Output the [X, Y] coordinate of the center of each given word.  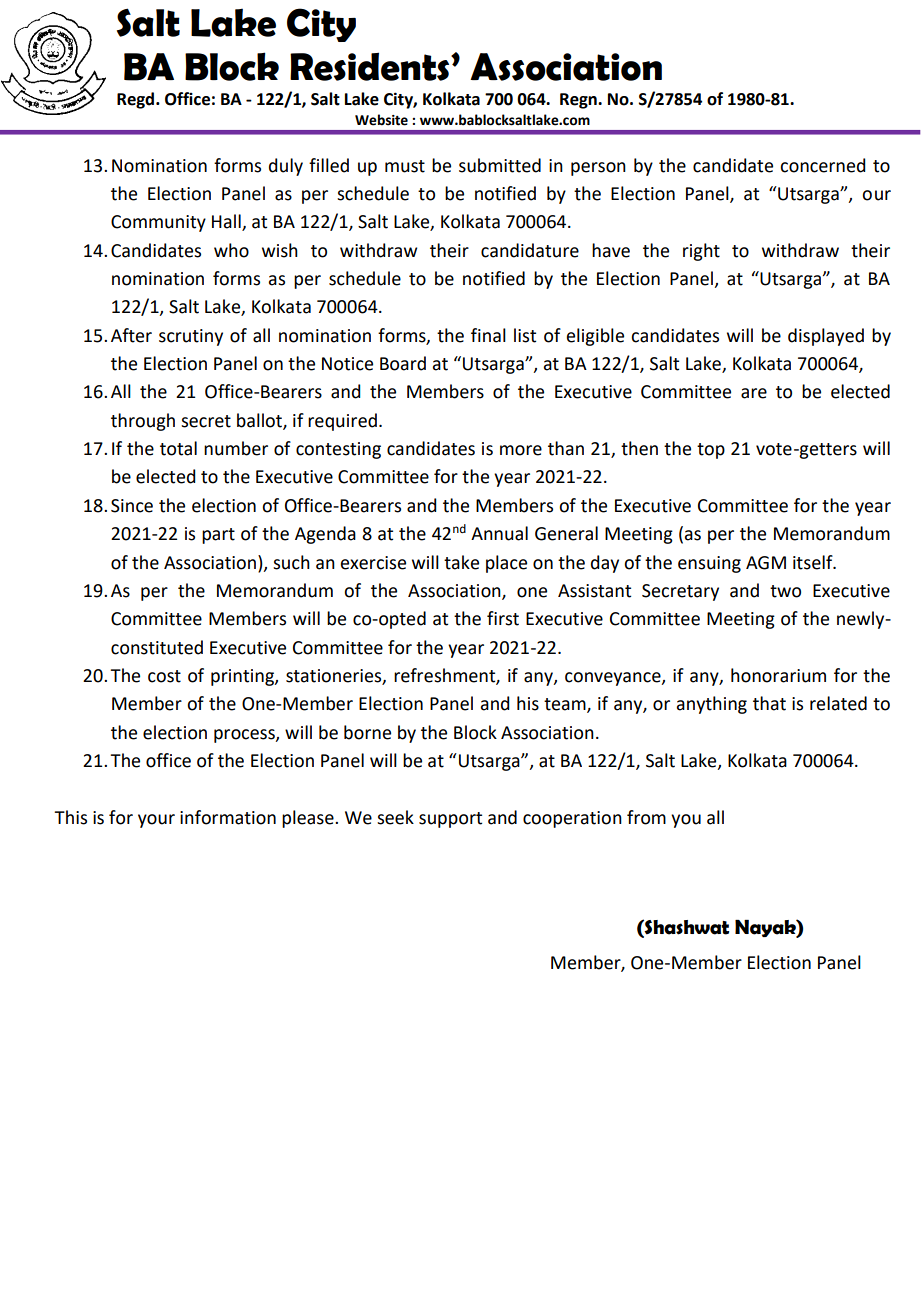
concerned [823, 165]
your [156, 821]
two [785, 591]
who [231, 250]
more [521, 450]
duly [286, 167]
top [711, 451]
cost [164, 676]
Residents [371, 66]
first [503, 618]
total [178, 448]
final [488, 335]
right [701, 252]
